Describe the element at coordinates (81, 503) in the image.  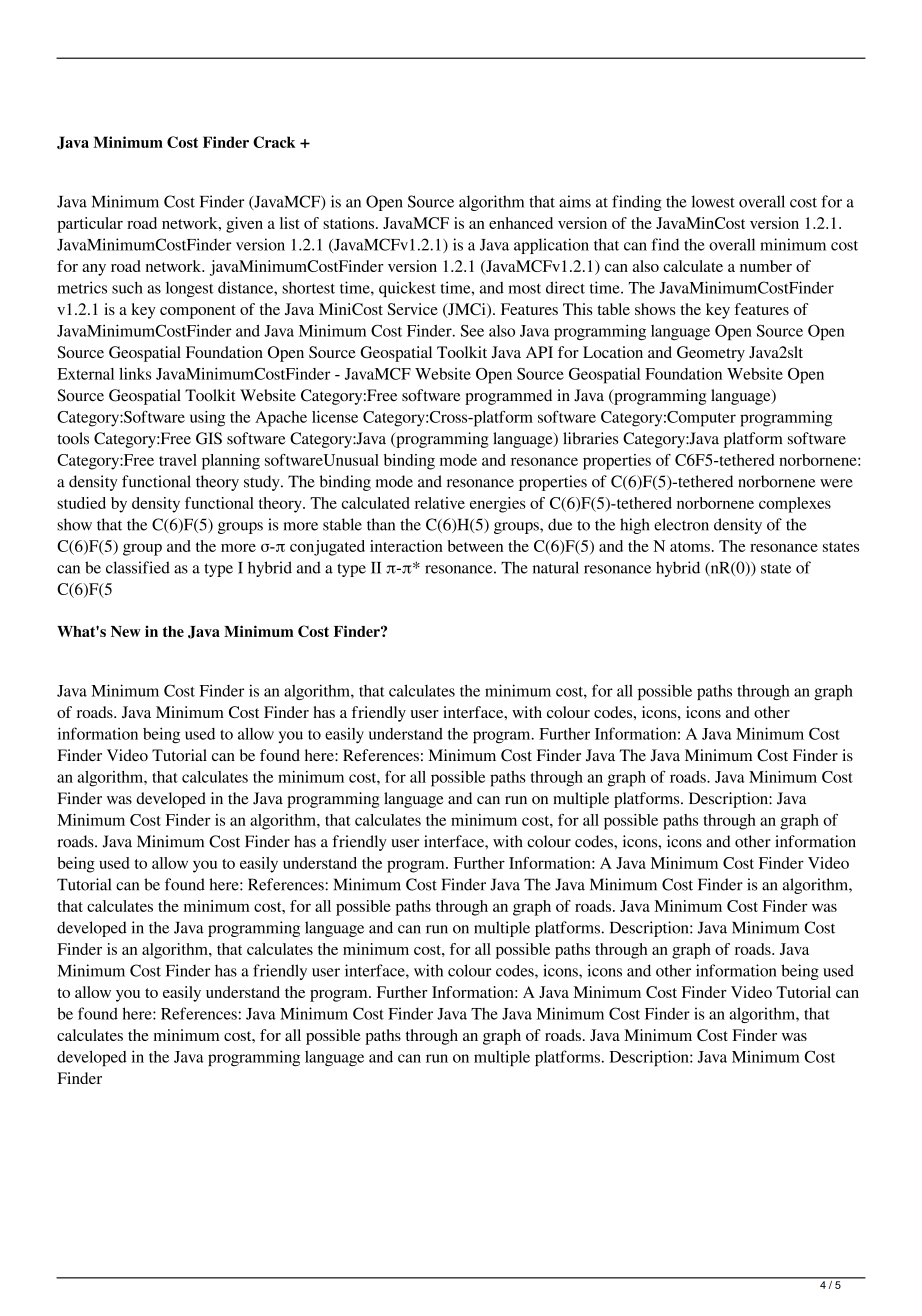
I see `studied` at that location.
